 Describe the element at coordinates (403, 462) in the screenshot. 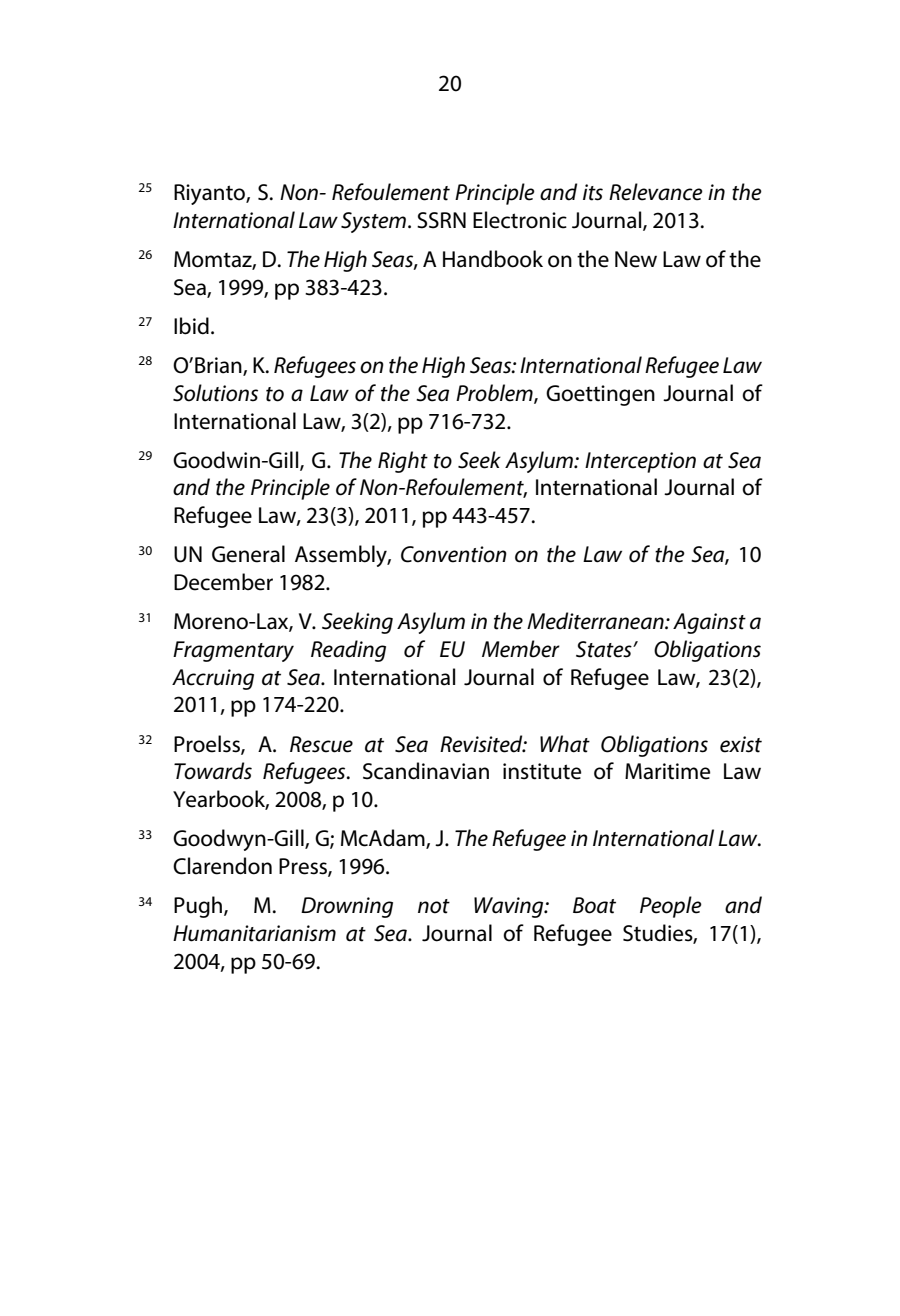

I see `Right` at that location.
